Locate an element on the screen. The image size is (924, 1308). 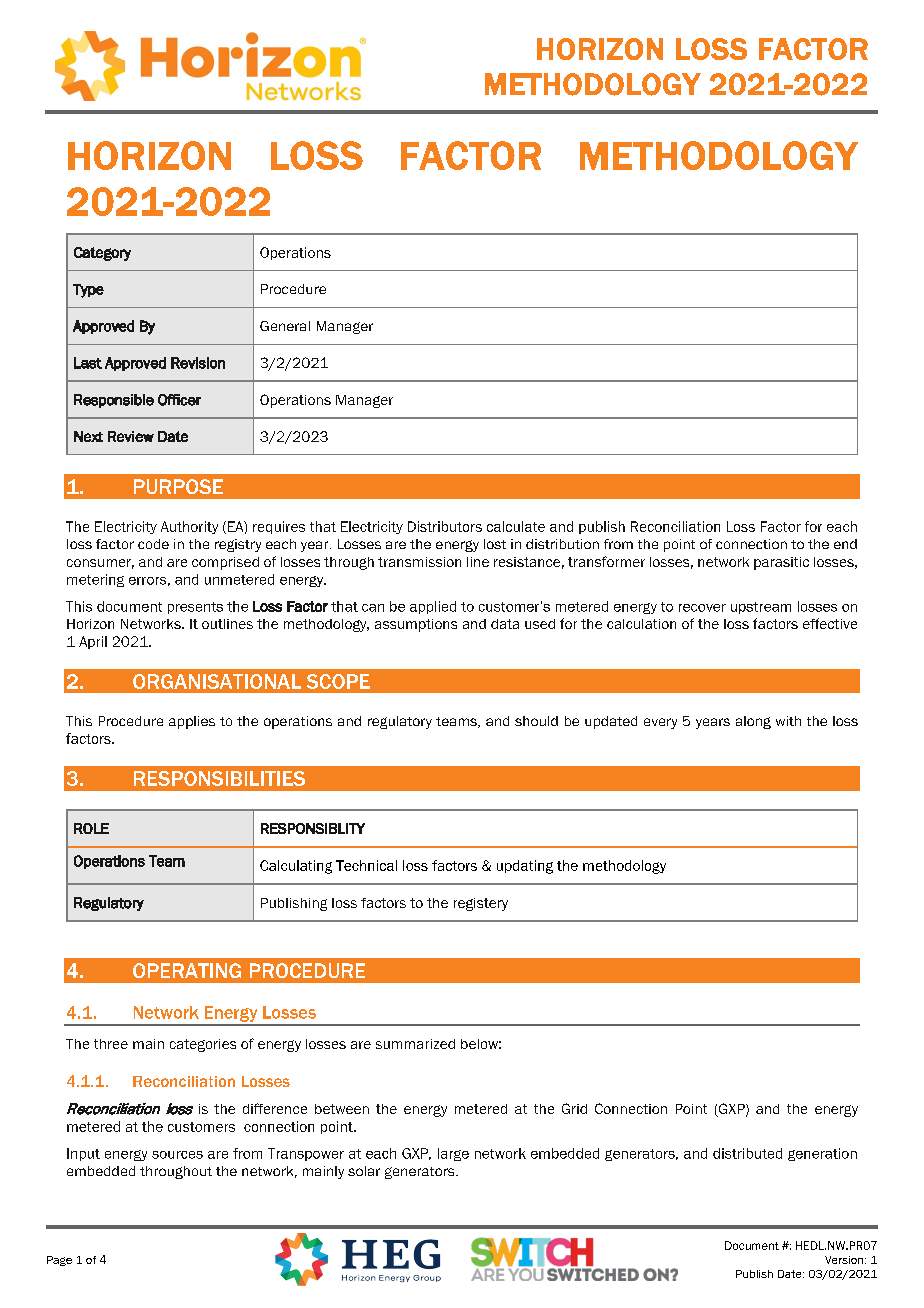
General is located at coordinates (285, 326).
